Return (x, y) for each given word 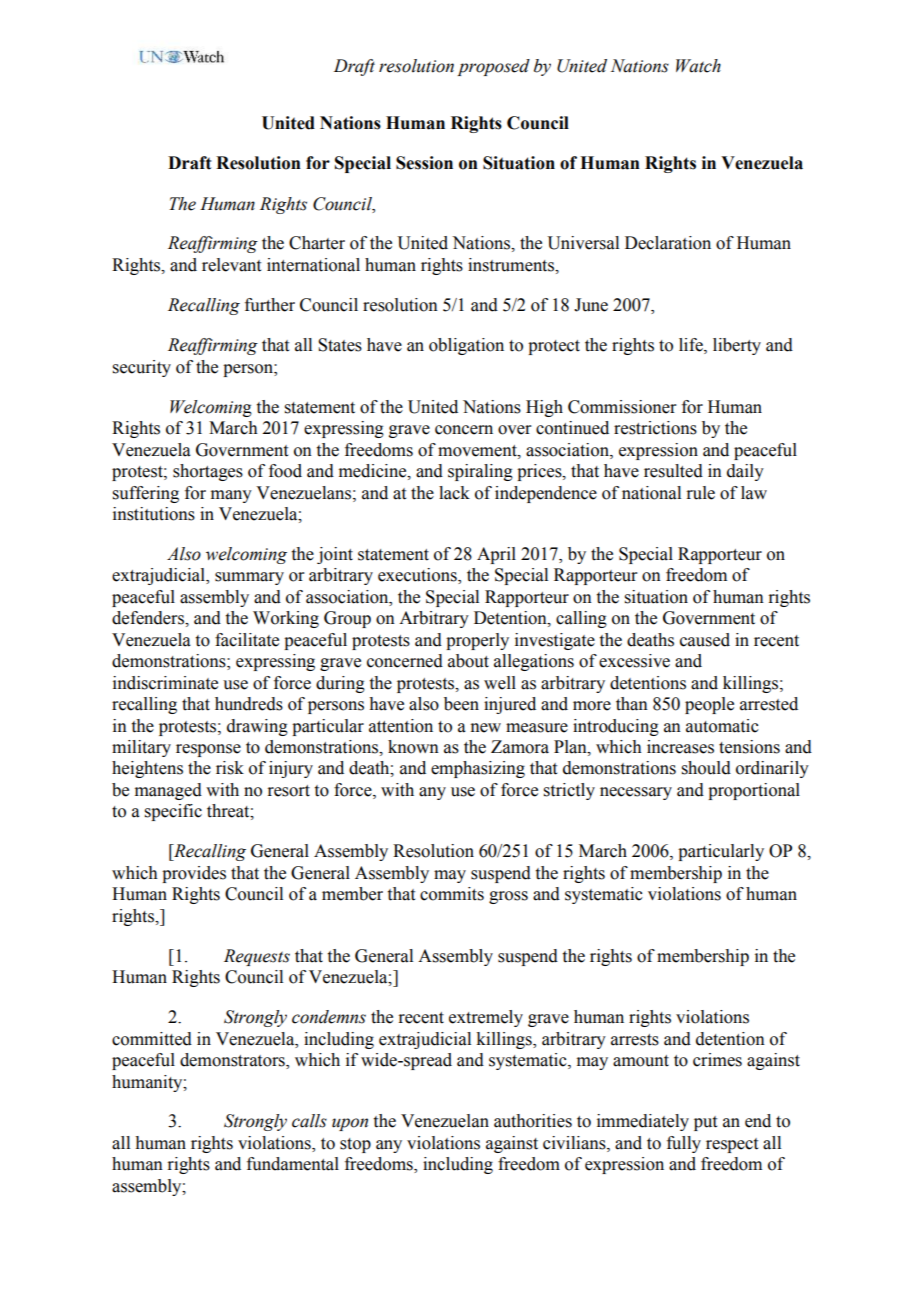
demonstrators (233, 1061)
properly (477, 641)
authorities (533, 1121)
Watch (698, 66)
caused (705, 640)
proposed (493, 67)
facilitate (247, 640)
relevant (231, 265)
